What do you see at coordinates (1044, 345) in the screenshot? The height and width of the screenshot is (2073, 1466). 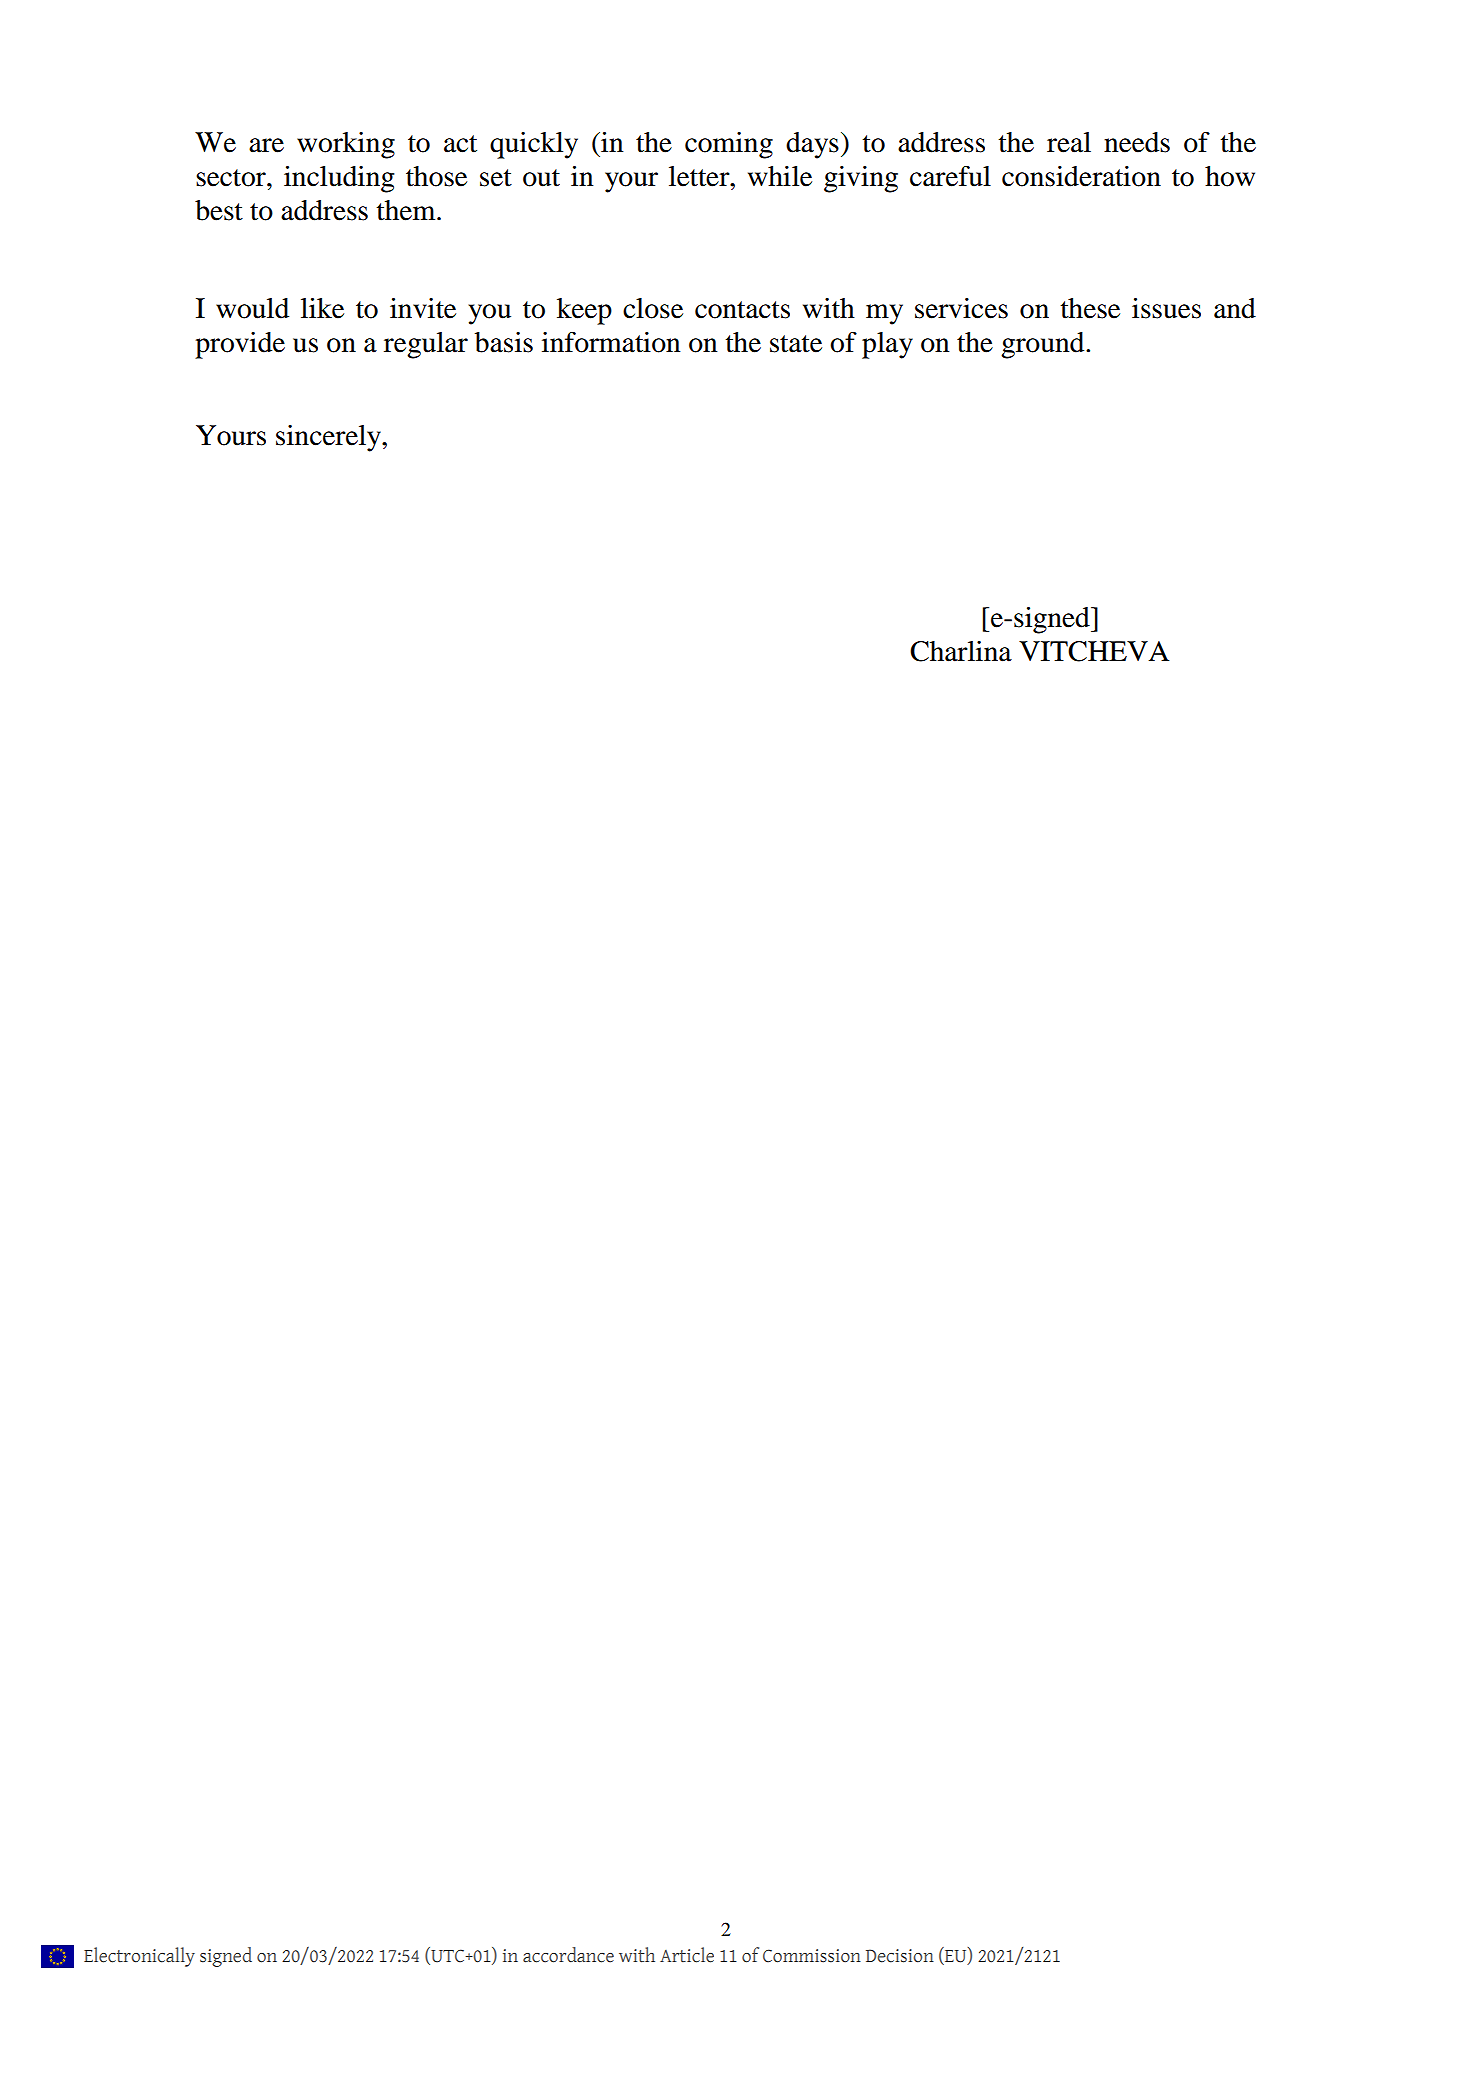 I see `ground` at bounding box center [1044, 345].
